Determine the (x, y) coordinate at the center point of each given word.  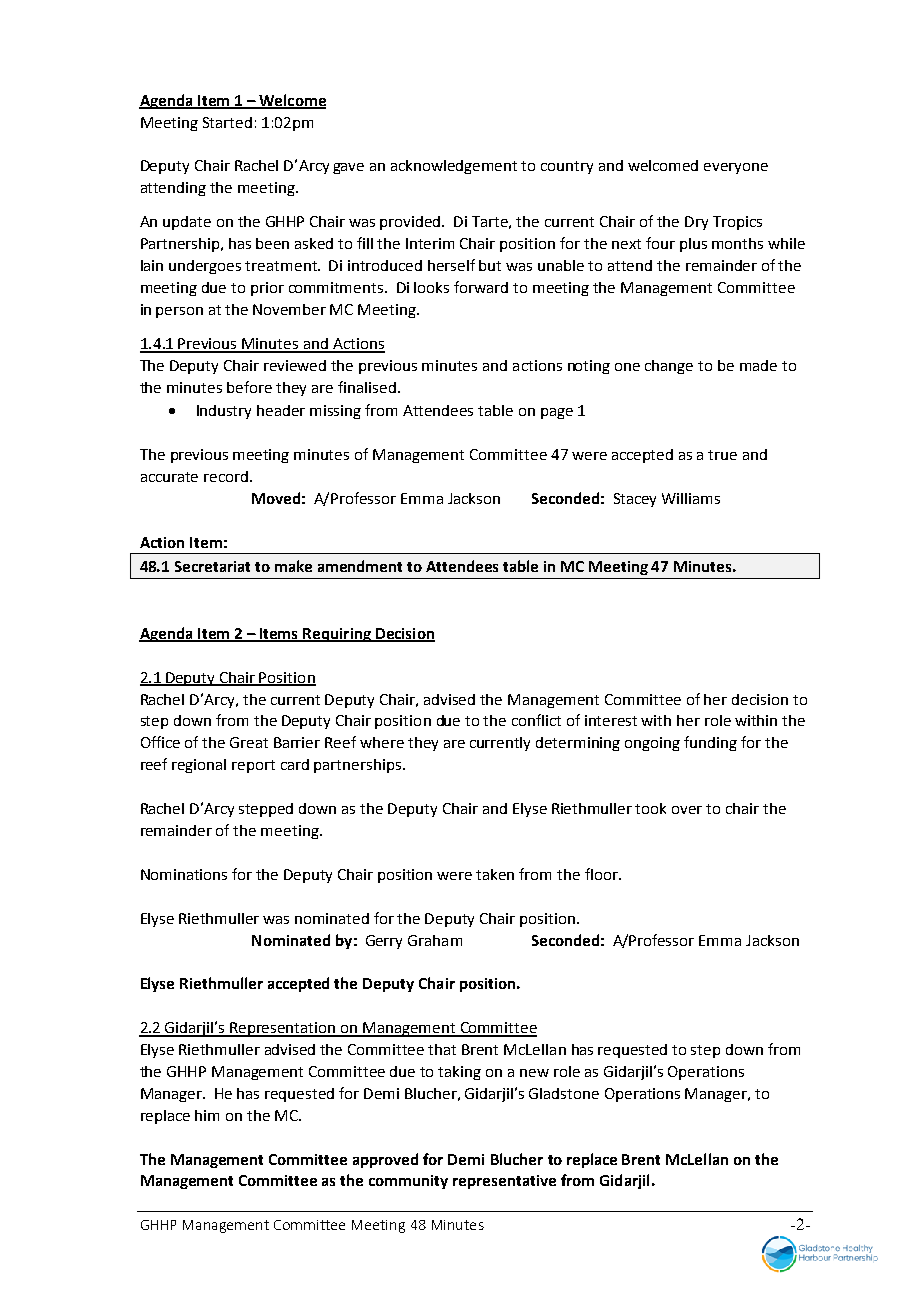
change (669, 367)
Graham (435, 940)
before (249, 387)
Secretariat (212, 566)
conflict (536, 720)
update (187, 223)
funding (710, 743)
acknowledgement (454, 167)
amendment (360, 566)
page (557, 413)
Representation (283, 1029)
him (207, 1115)
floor (602, 874)
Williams (691, 498)
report (253, 766)
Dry (696, 223)
